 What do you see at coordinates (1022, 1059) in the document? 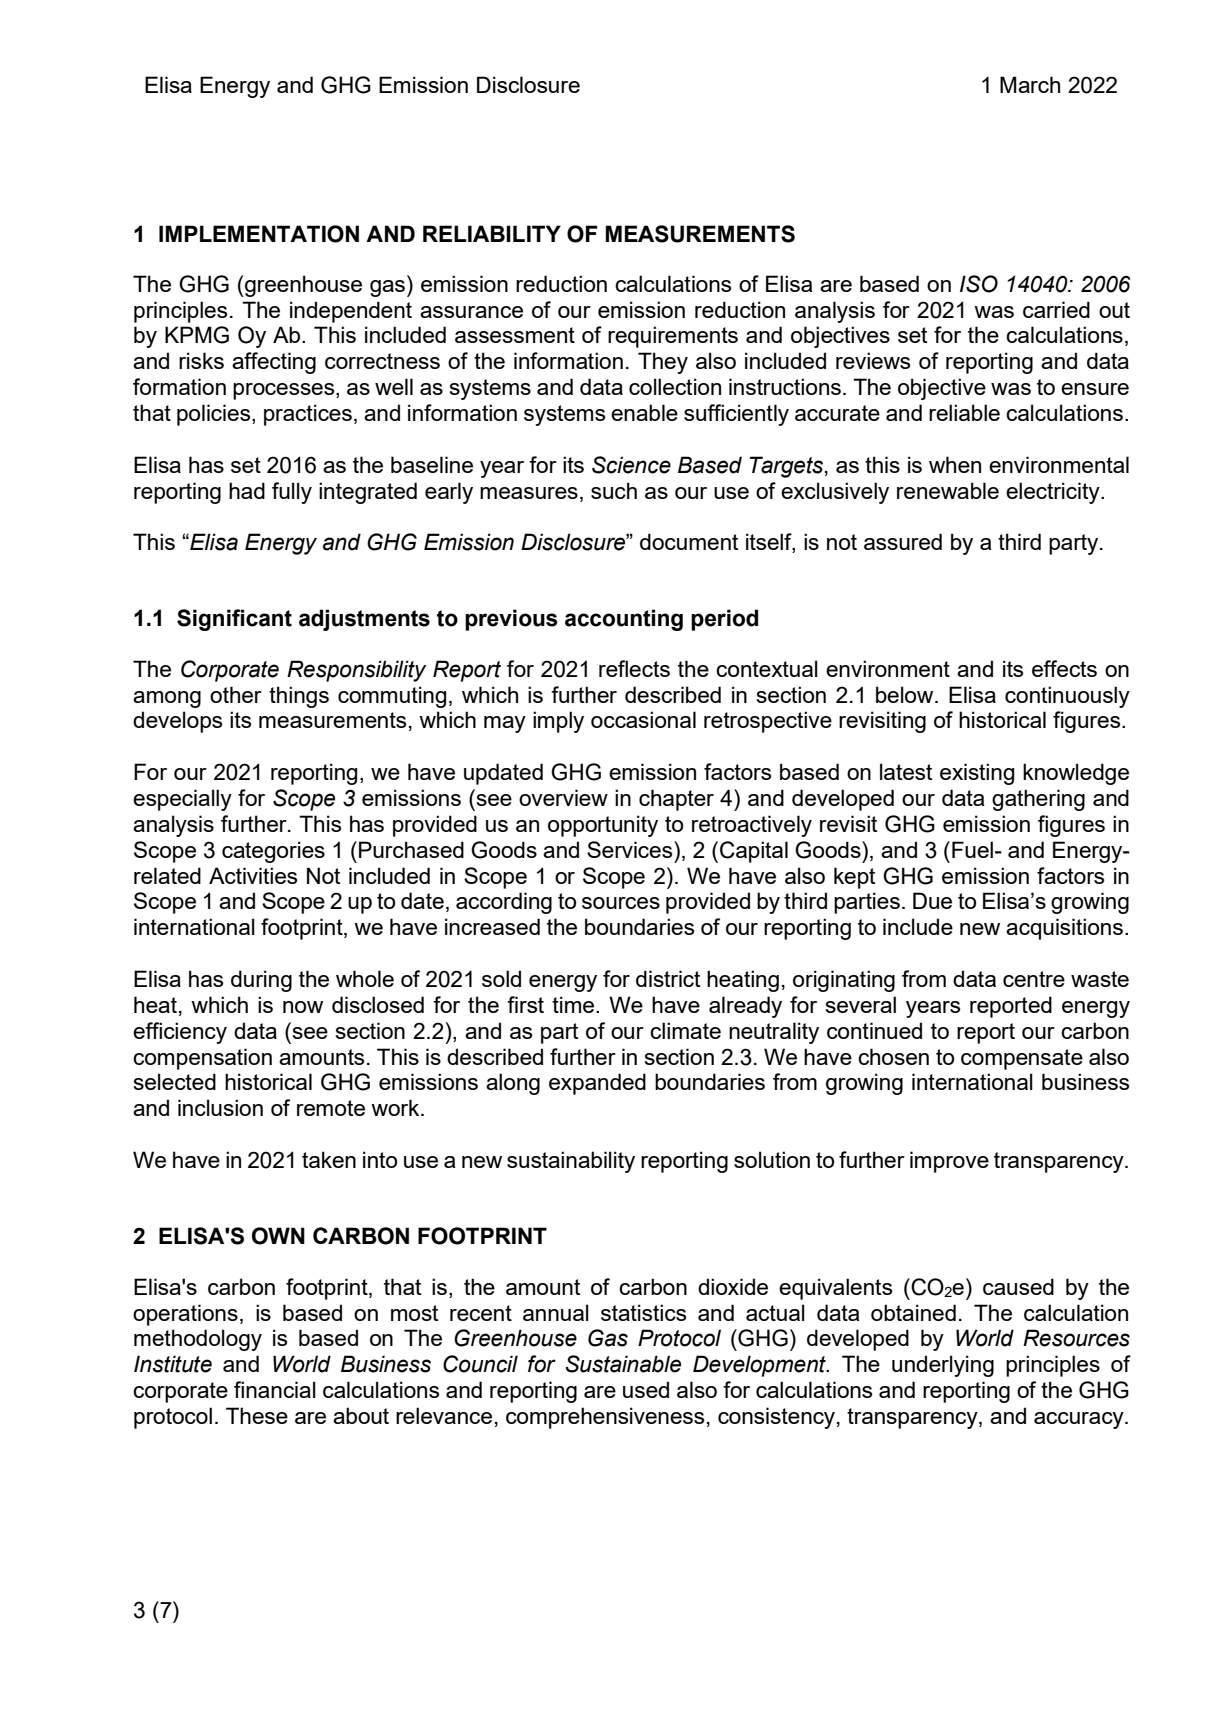
I see `compensate` at bounding box center [1022, 1059].
